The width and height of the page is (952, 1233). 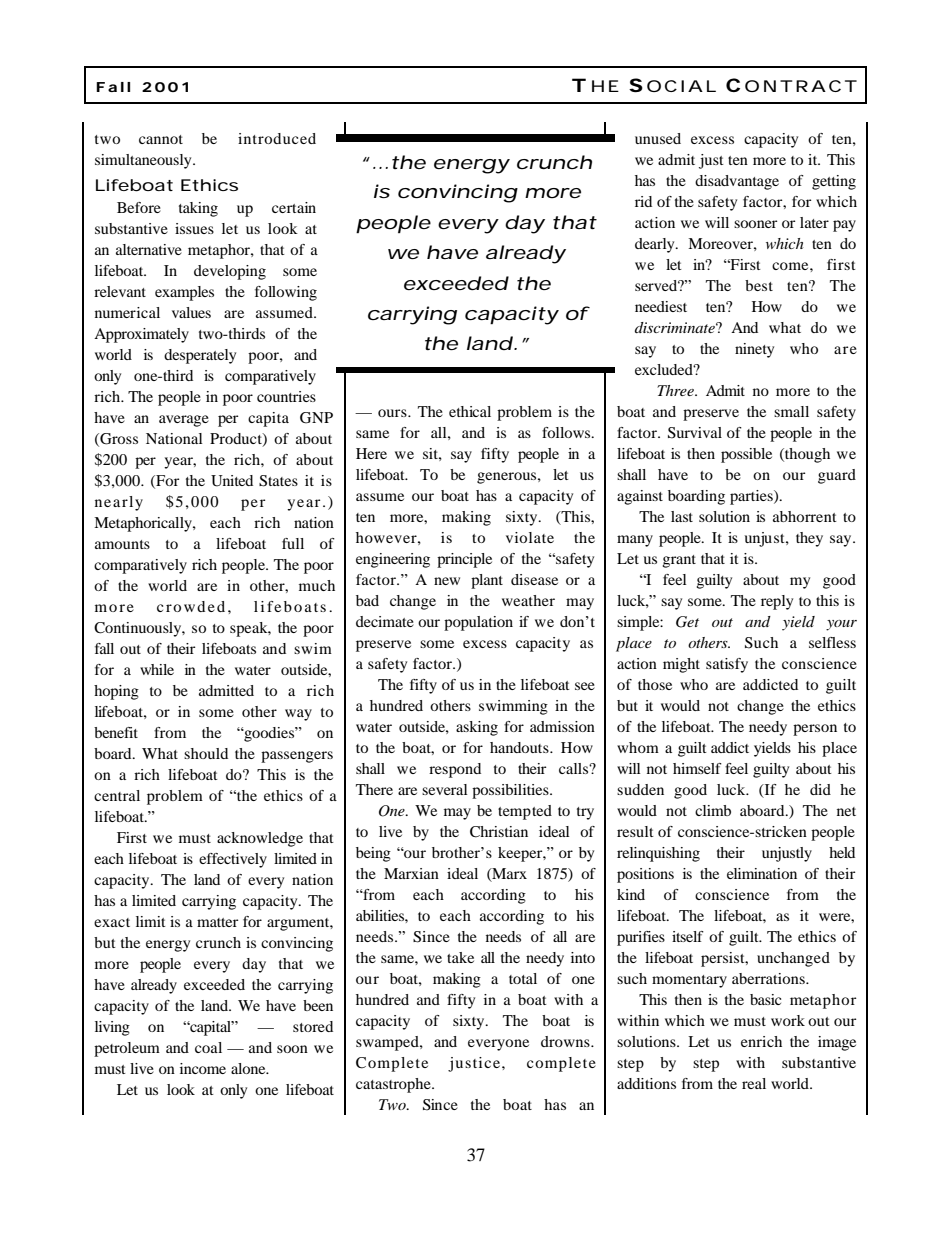 I want to click on disadvantage, so click(x=737, y=182).
